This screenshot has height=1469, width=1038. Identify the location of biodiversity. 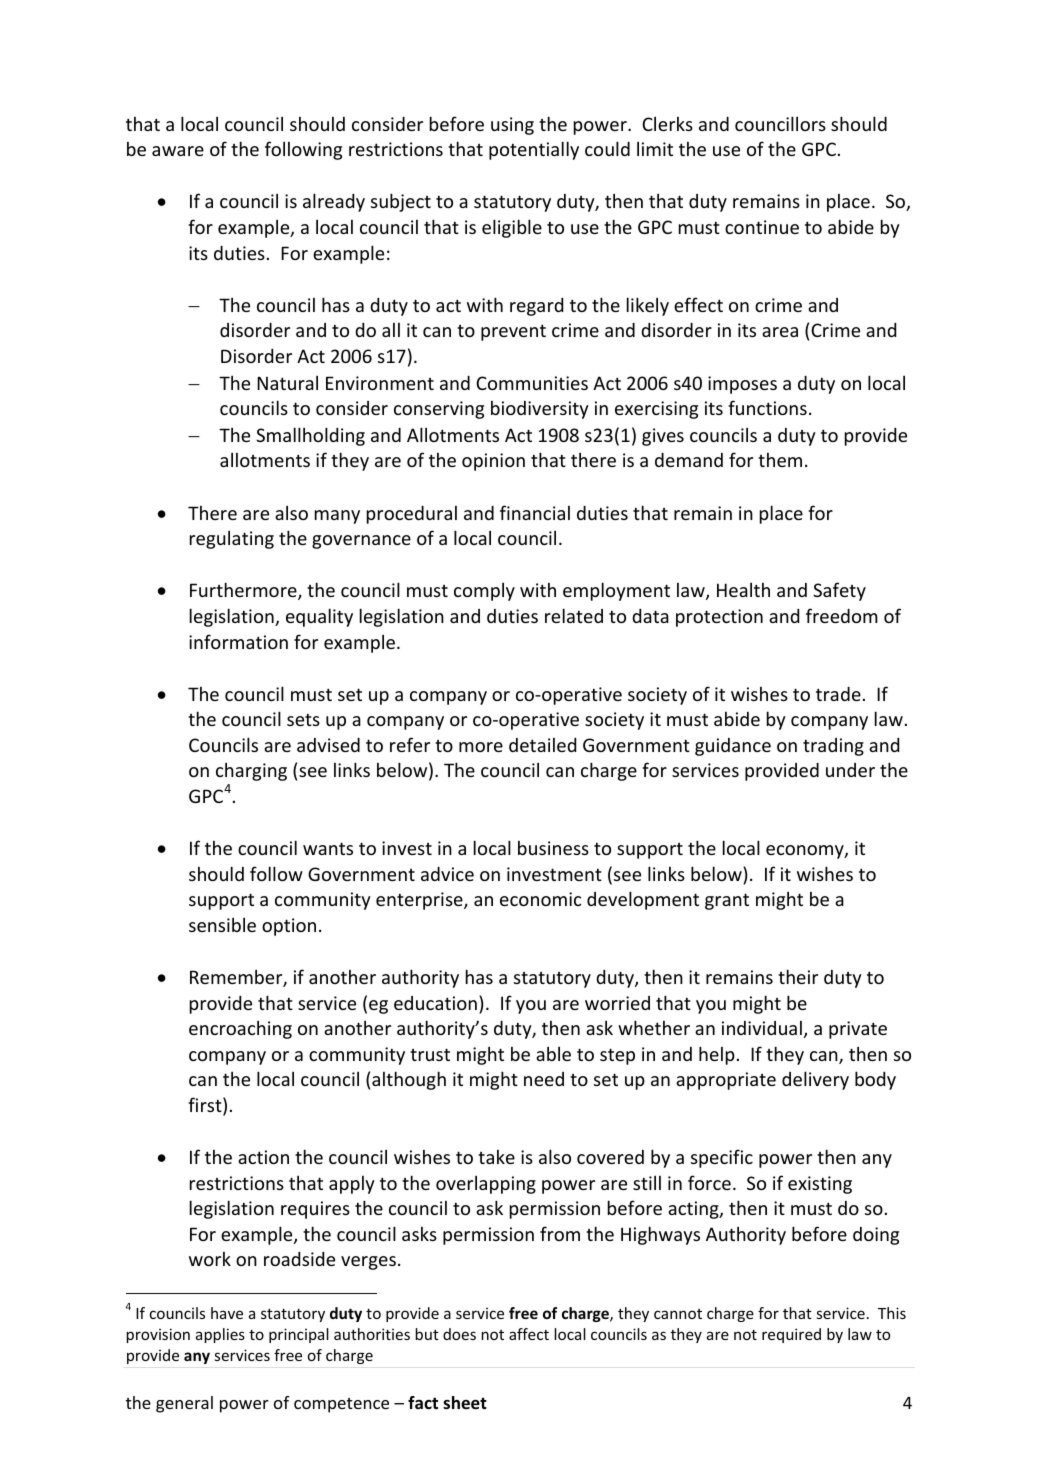
(540, 410).
